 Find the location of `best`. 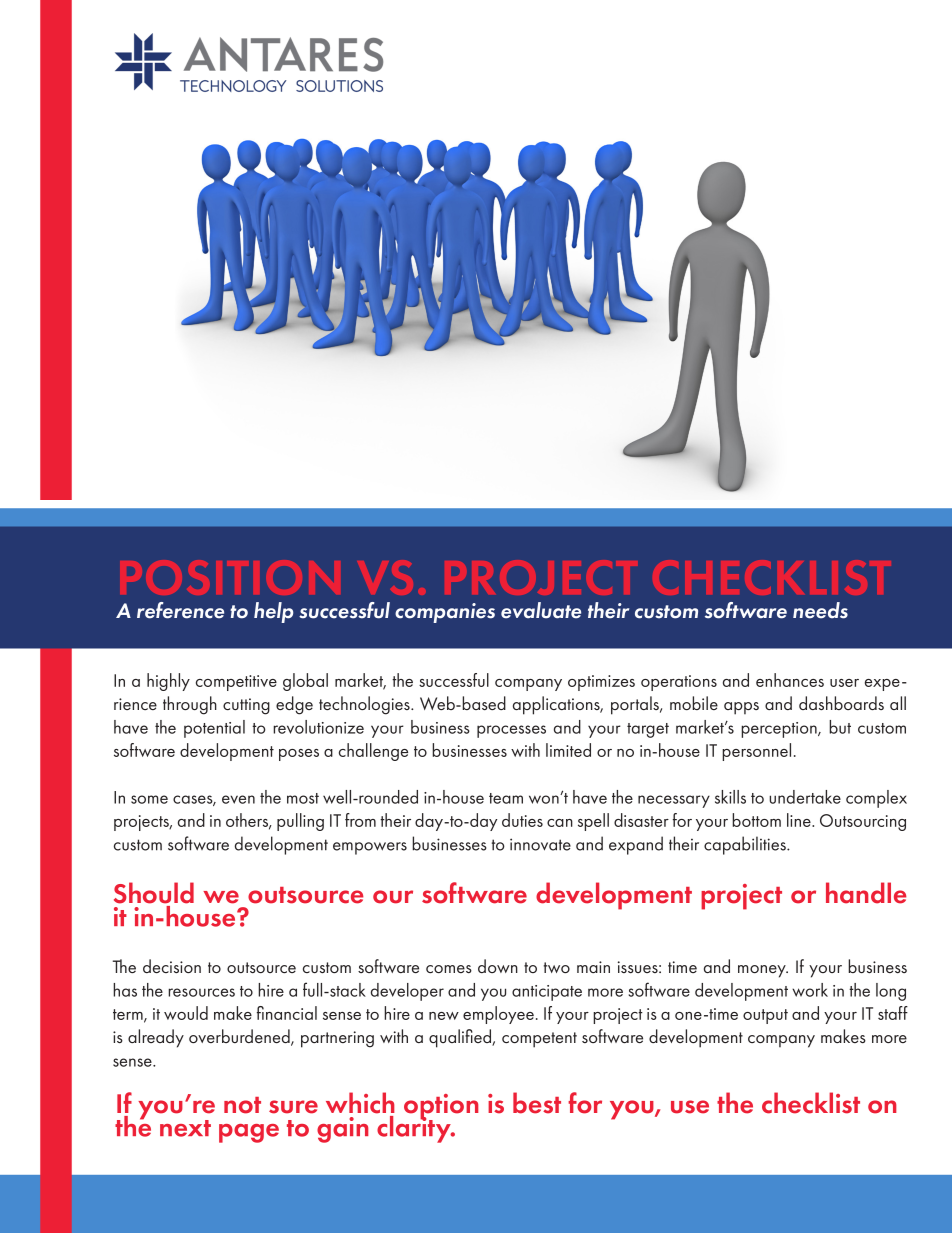

best is located at coordinates (537, 1103).
